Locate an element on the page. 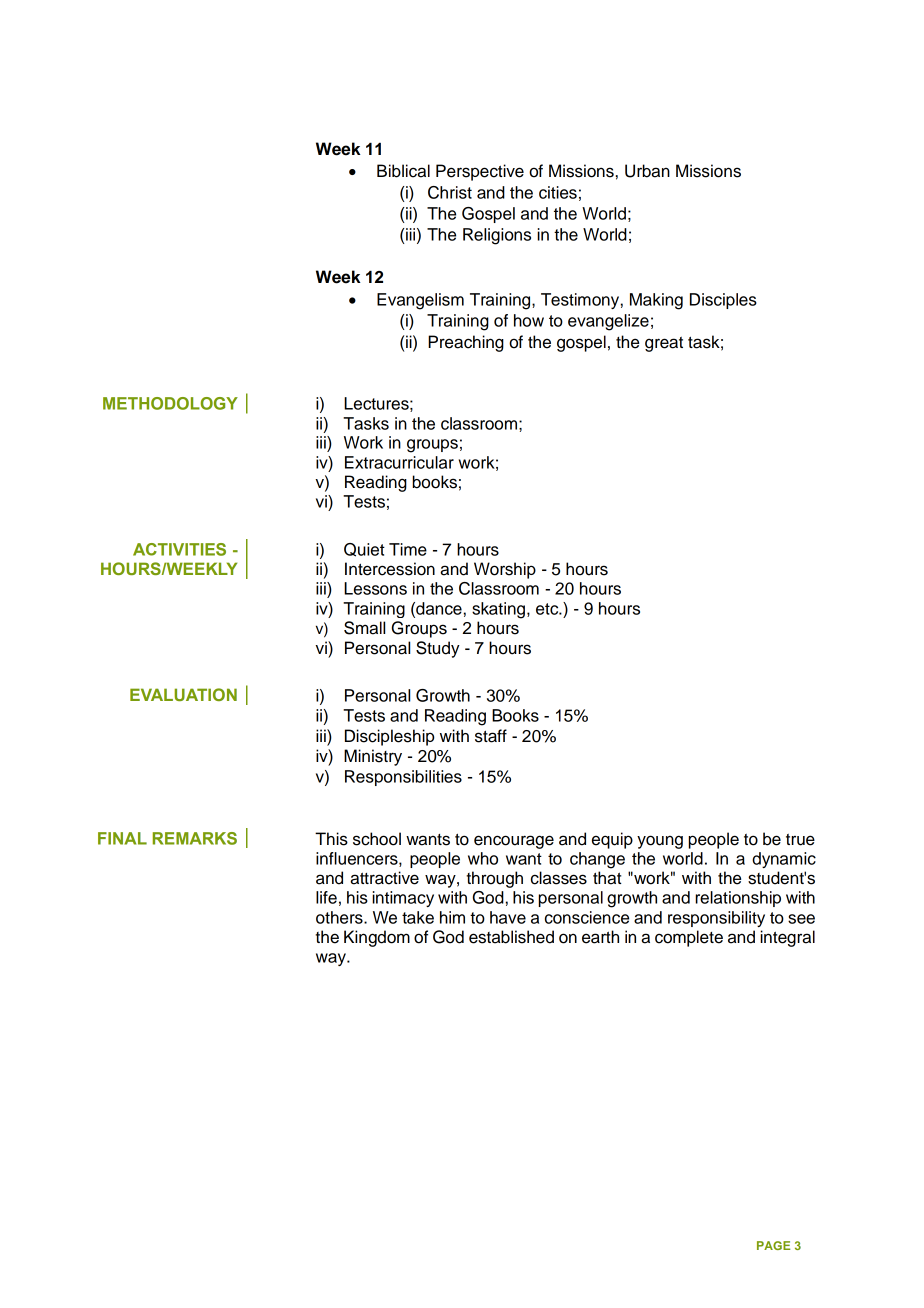 Image resolution: width=924 pixels, height=1308 pixels. complete is located at coordinates (689, 938).
